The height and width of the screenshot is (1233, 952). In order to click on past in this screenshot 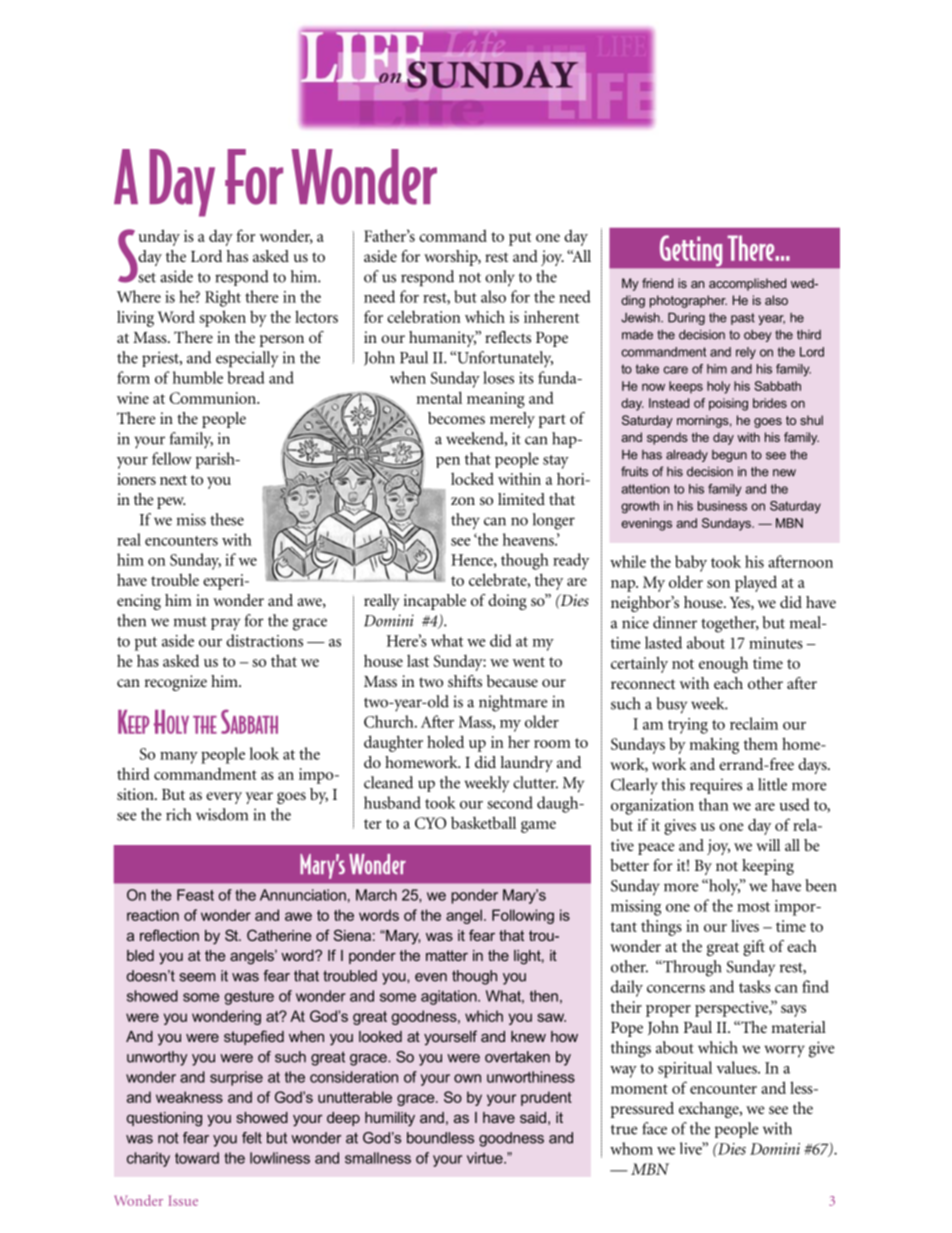, I will do `click(743, 319)`.
